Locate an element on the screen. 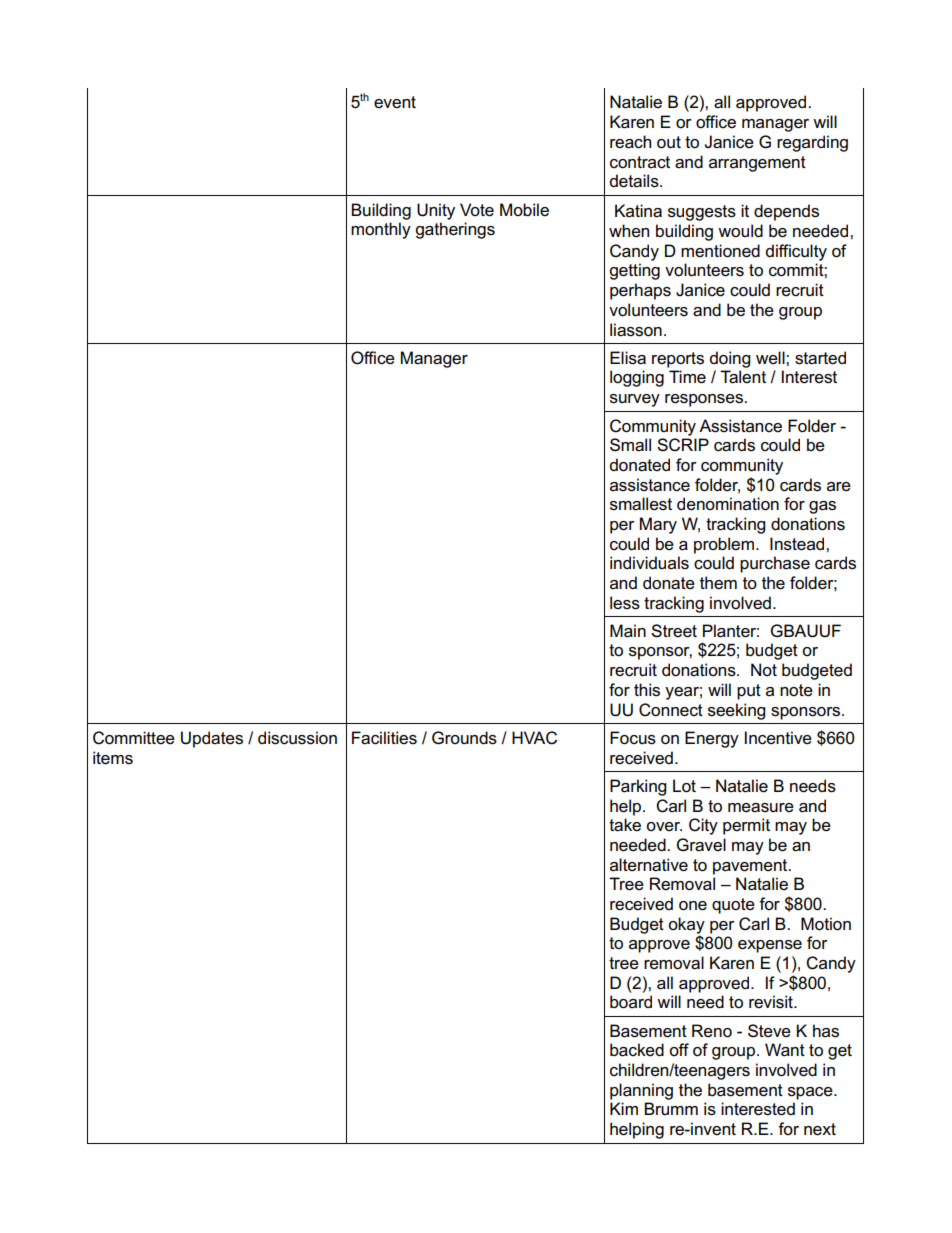 This screenshot has width=952, height=1233. SCRIP is located at coordinates (683, 445).
